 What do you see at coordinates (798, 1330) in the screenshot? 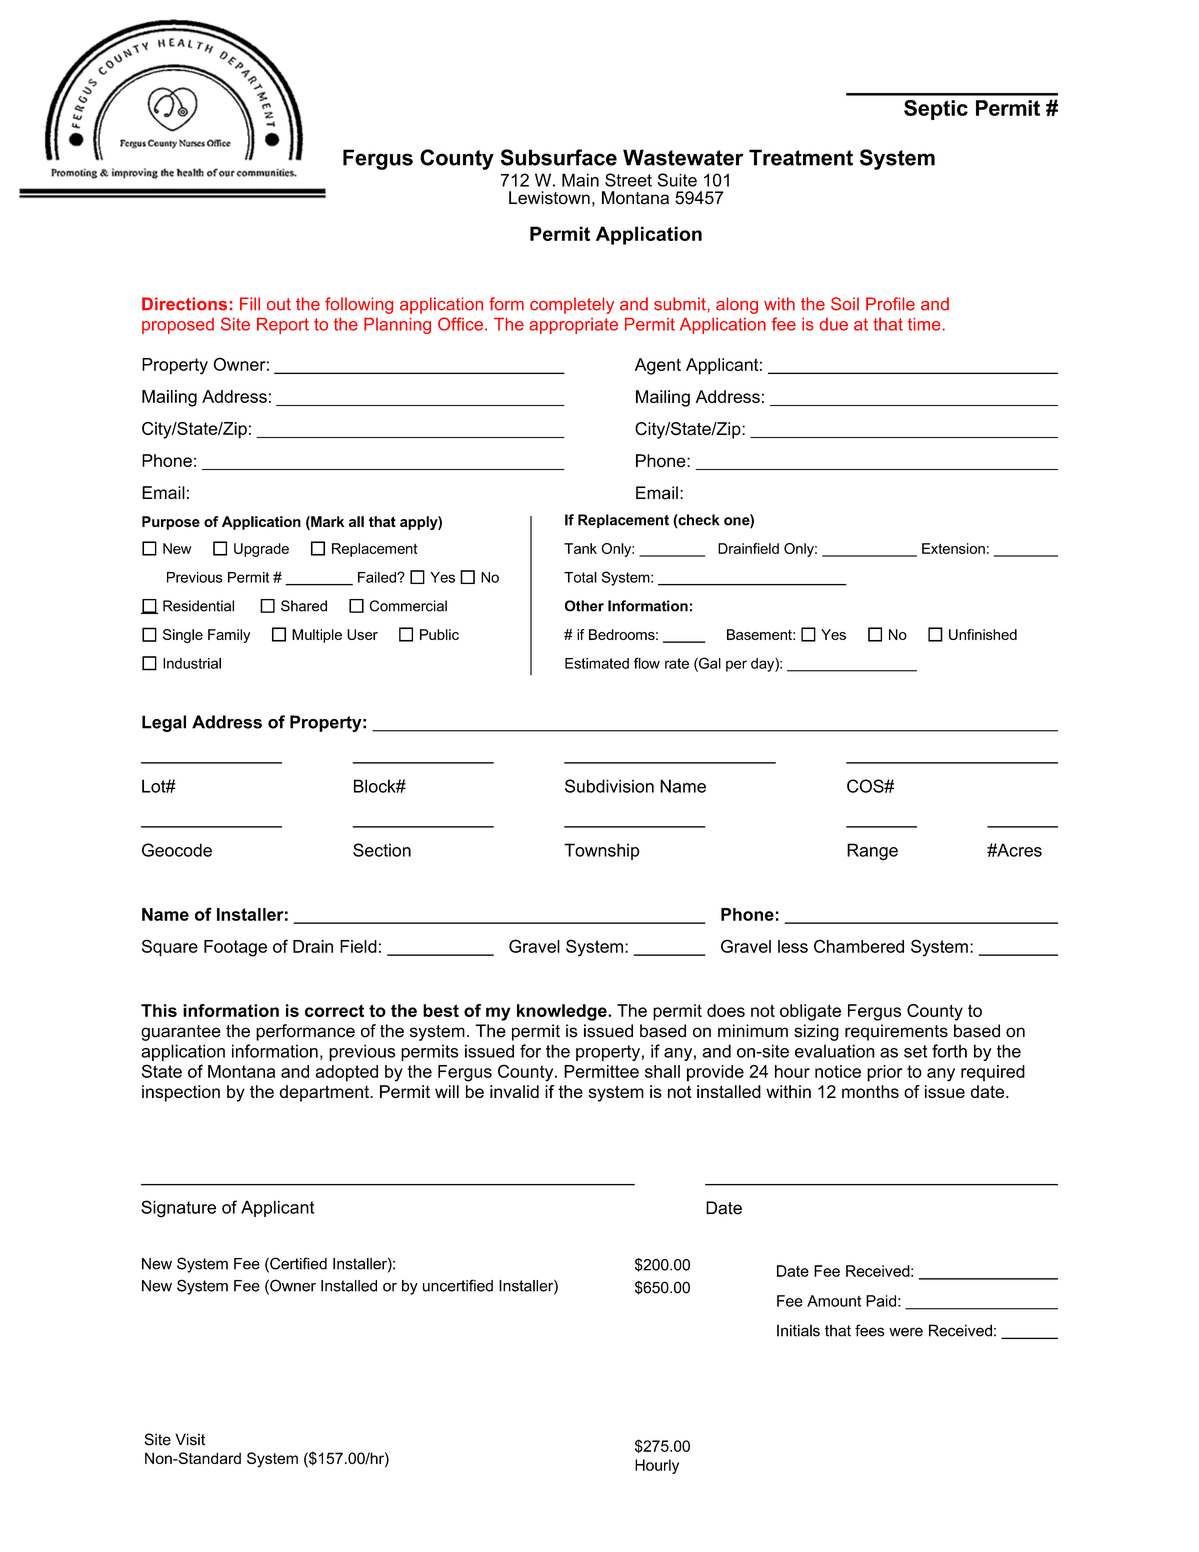
I see `Initials` at bounding box center [798, 1330].
